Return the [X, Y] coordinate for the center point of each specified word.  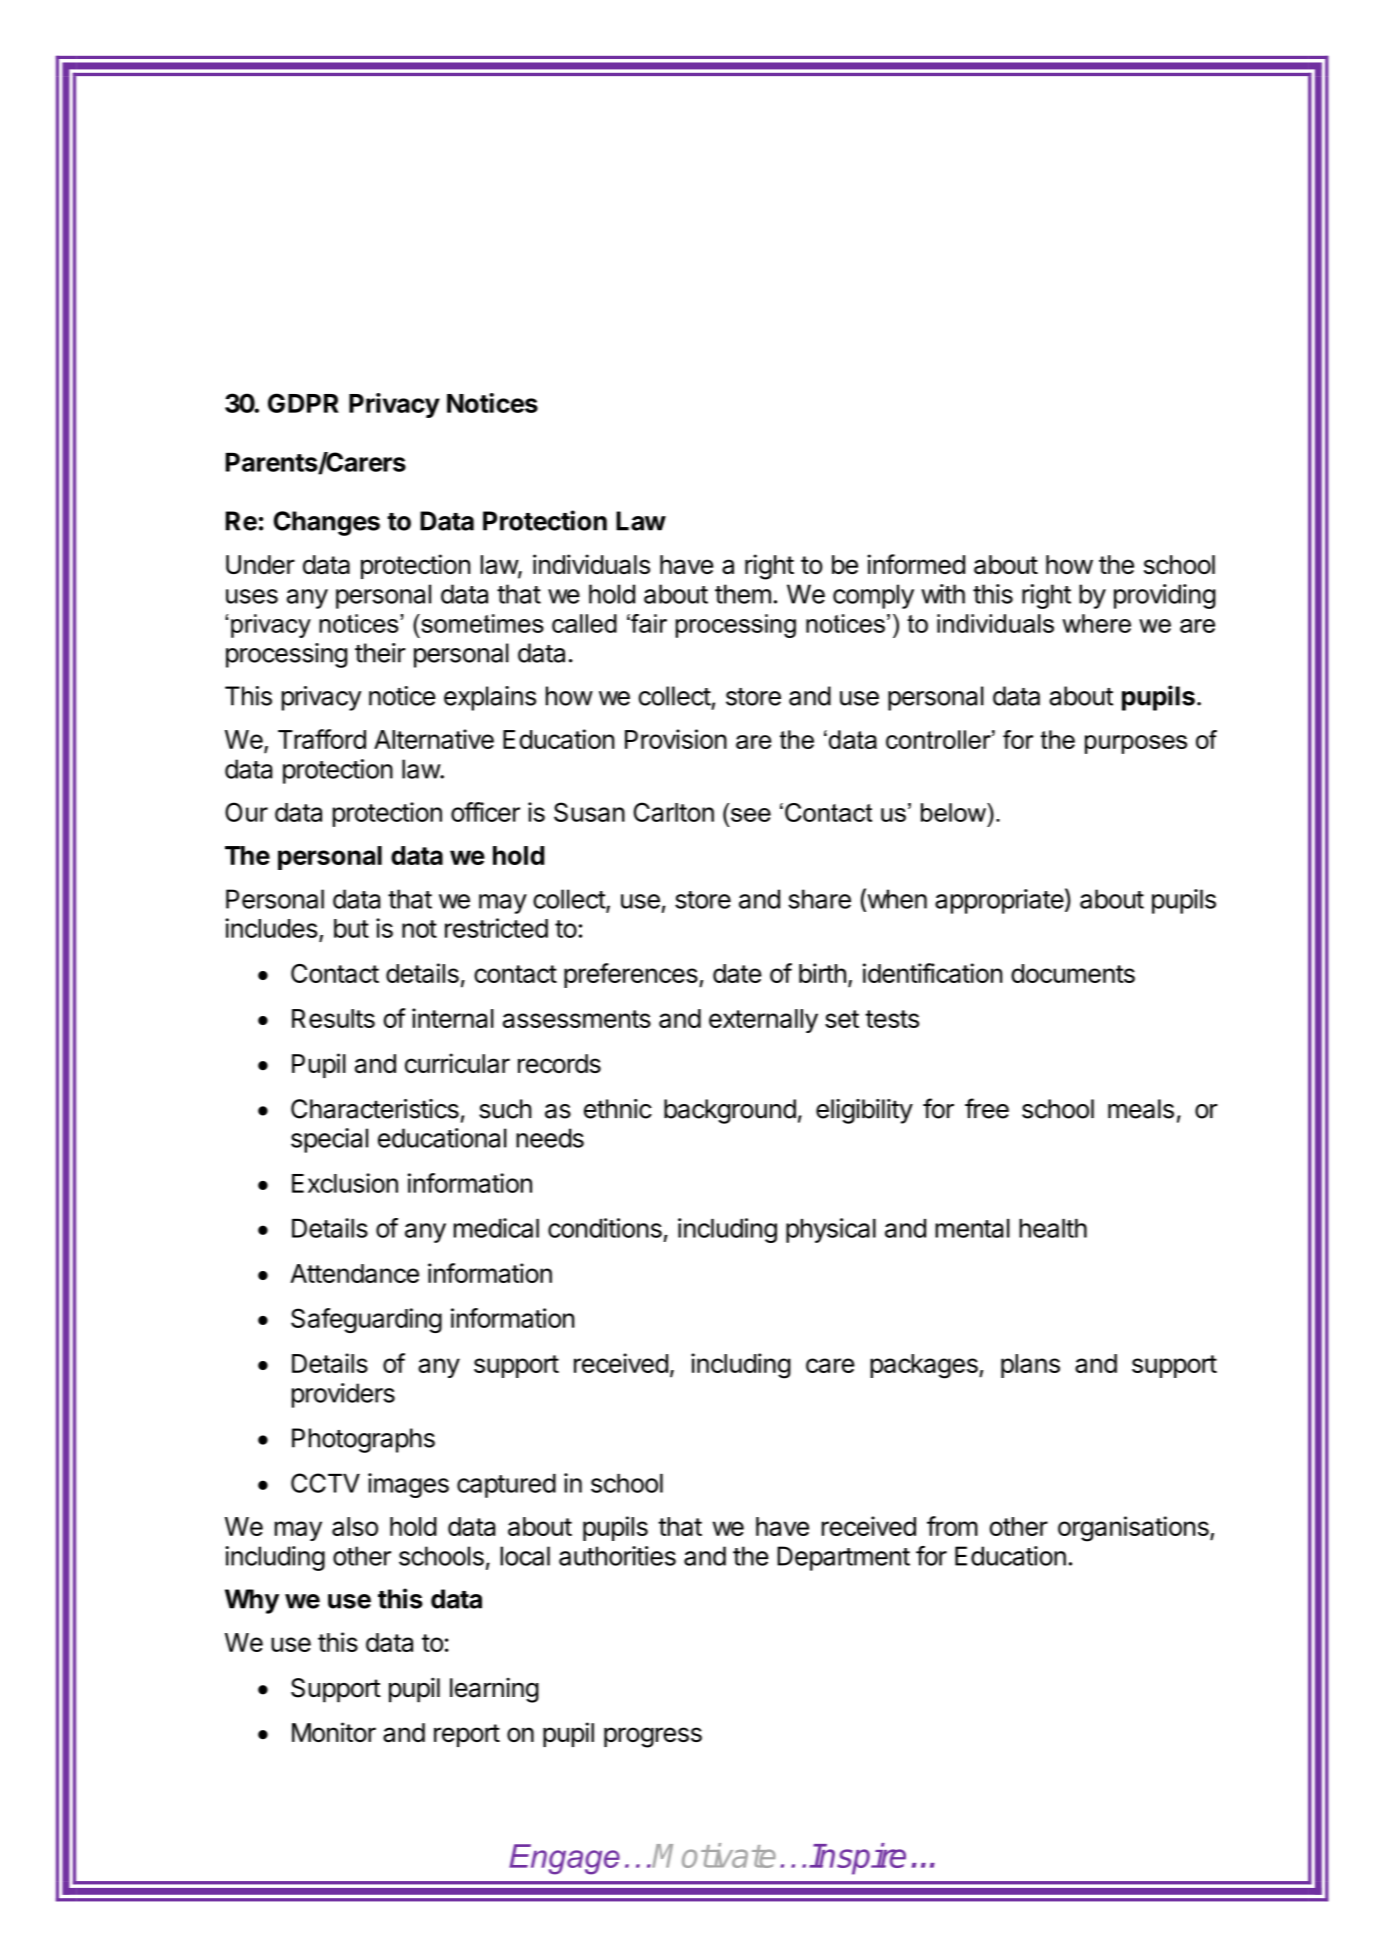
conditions [605, 1228]
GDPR [303, 403]
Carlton [673, 812]
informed [916, 564]
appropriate [999, 901]
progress [653, 1737]
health [1053, 1228]
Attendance [354, 1273]
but [351, 928]
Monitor [334, 1732]
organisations [1134, 1529]
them [743, 594]
